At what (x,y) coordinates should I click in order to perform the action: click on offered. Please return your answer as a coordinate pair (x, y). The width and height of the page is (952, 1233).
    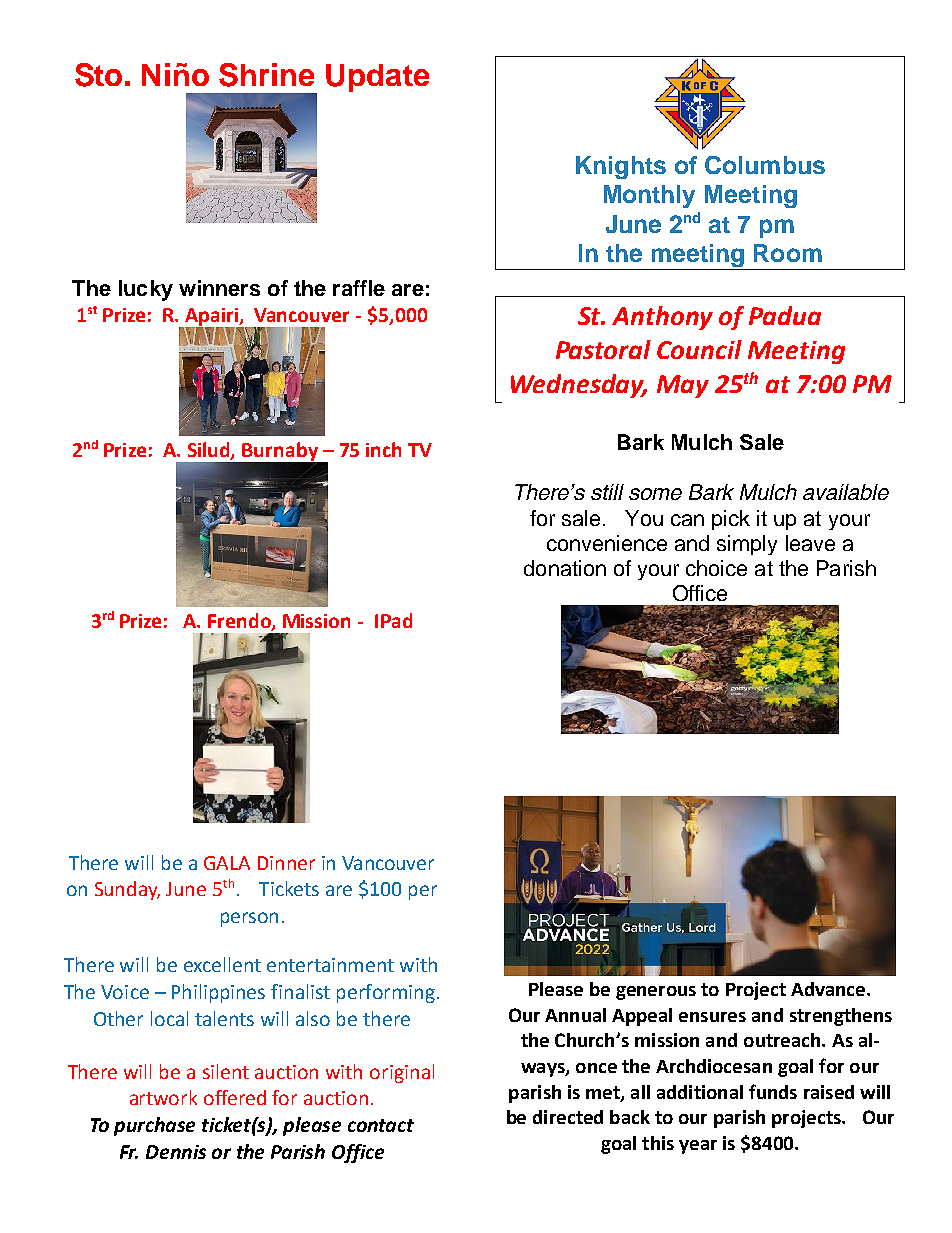
    Looking at the image, I should click on (235, 1097).
